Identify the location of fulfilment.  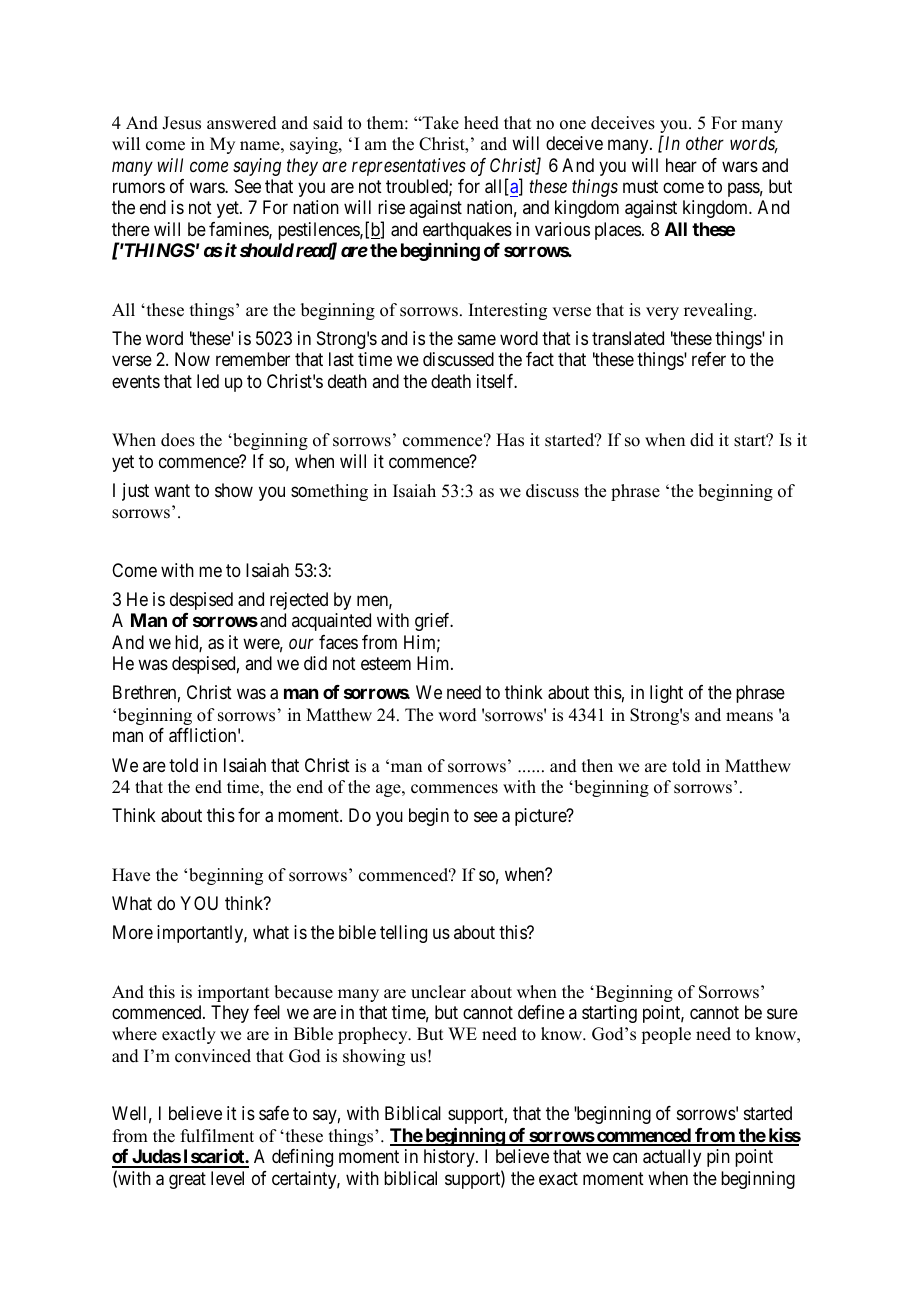
(217, 1136).
